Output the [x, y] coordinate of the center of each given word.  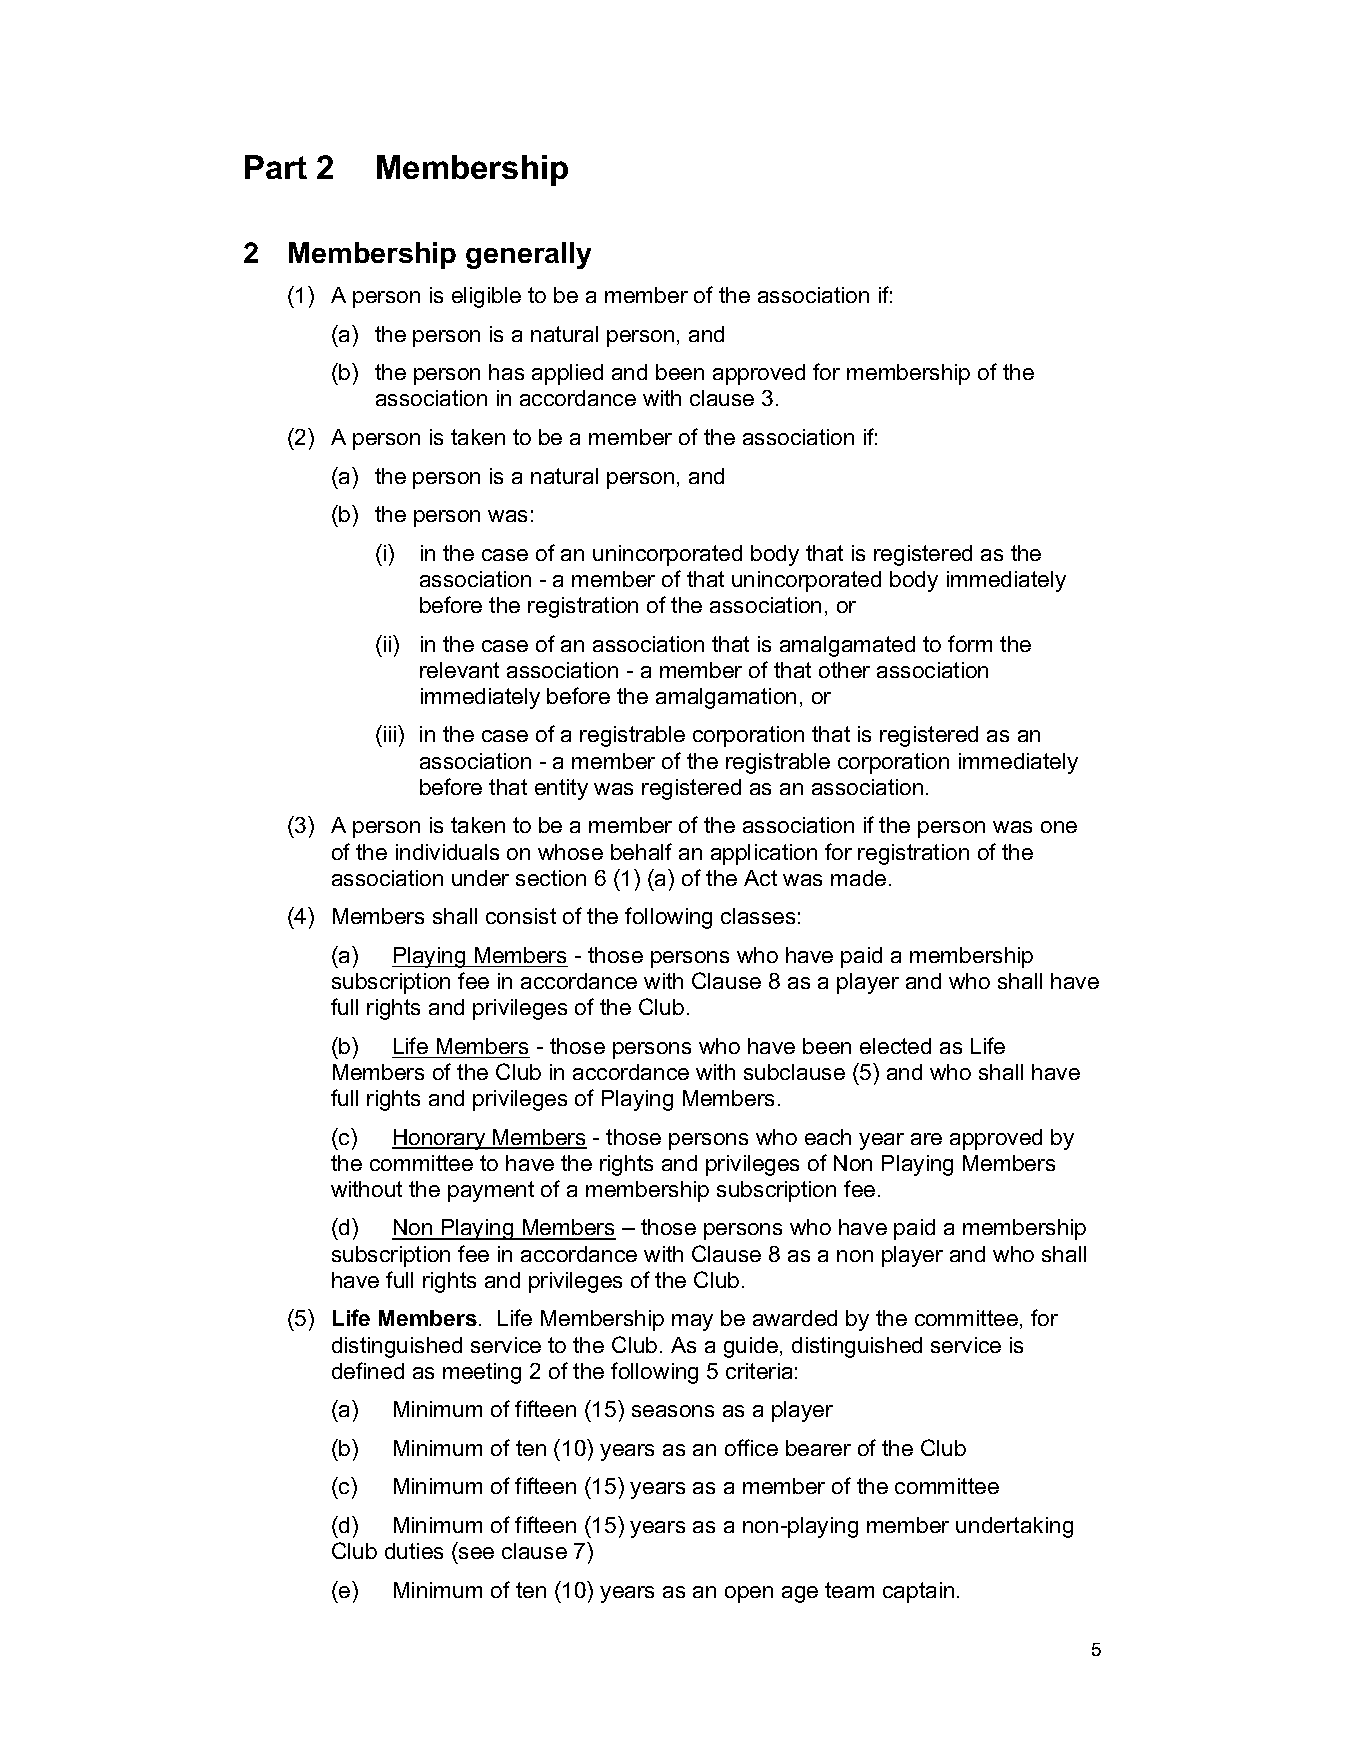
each [828, 1137]
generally [528, 255]
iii [391, 733]
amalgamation [726, 698]
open [749, 1594]
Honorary [440, 1139]
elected [895, 1046]
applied [567, 374]
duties [414, 1551]
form [970, 643]
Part [276, 167]
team [849, 1590]
